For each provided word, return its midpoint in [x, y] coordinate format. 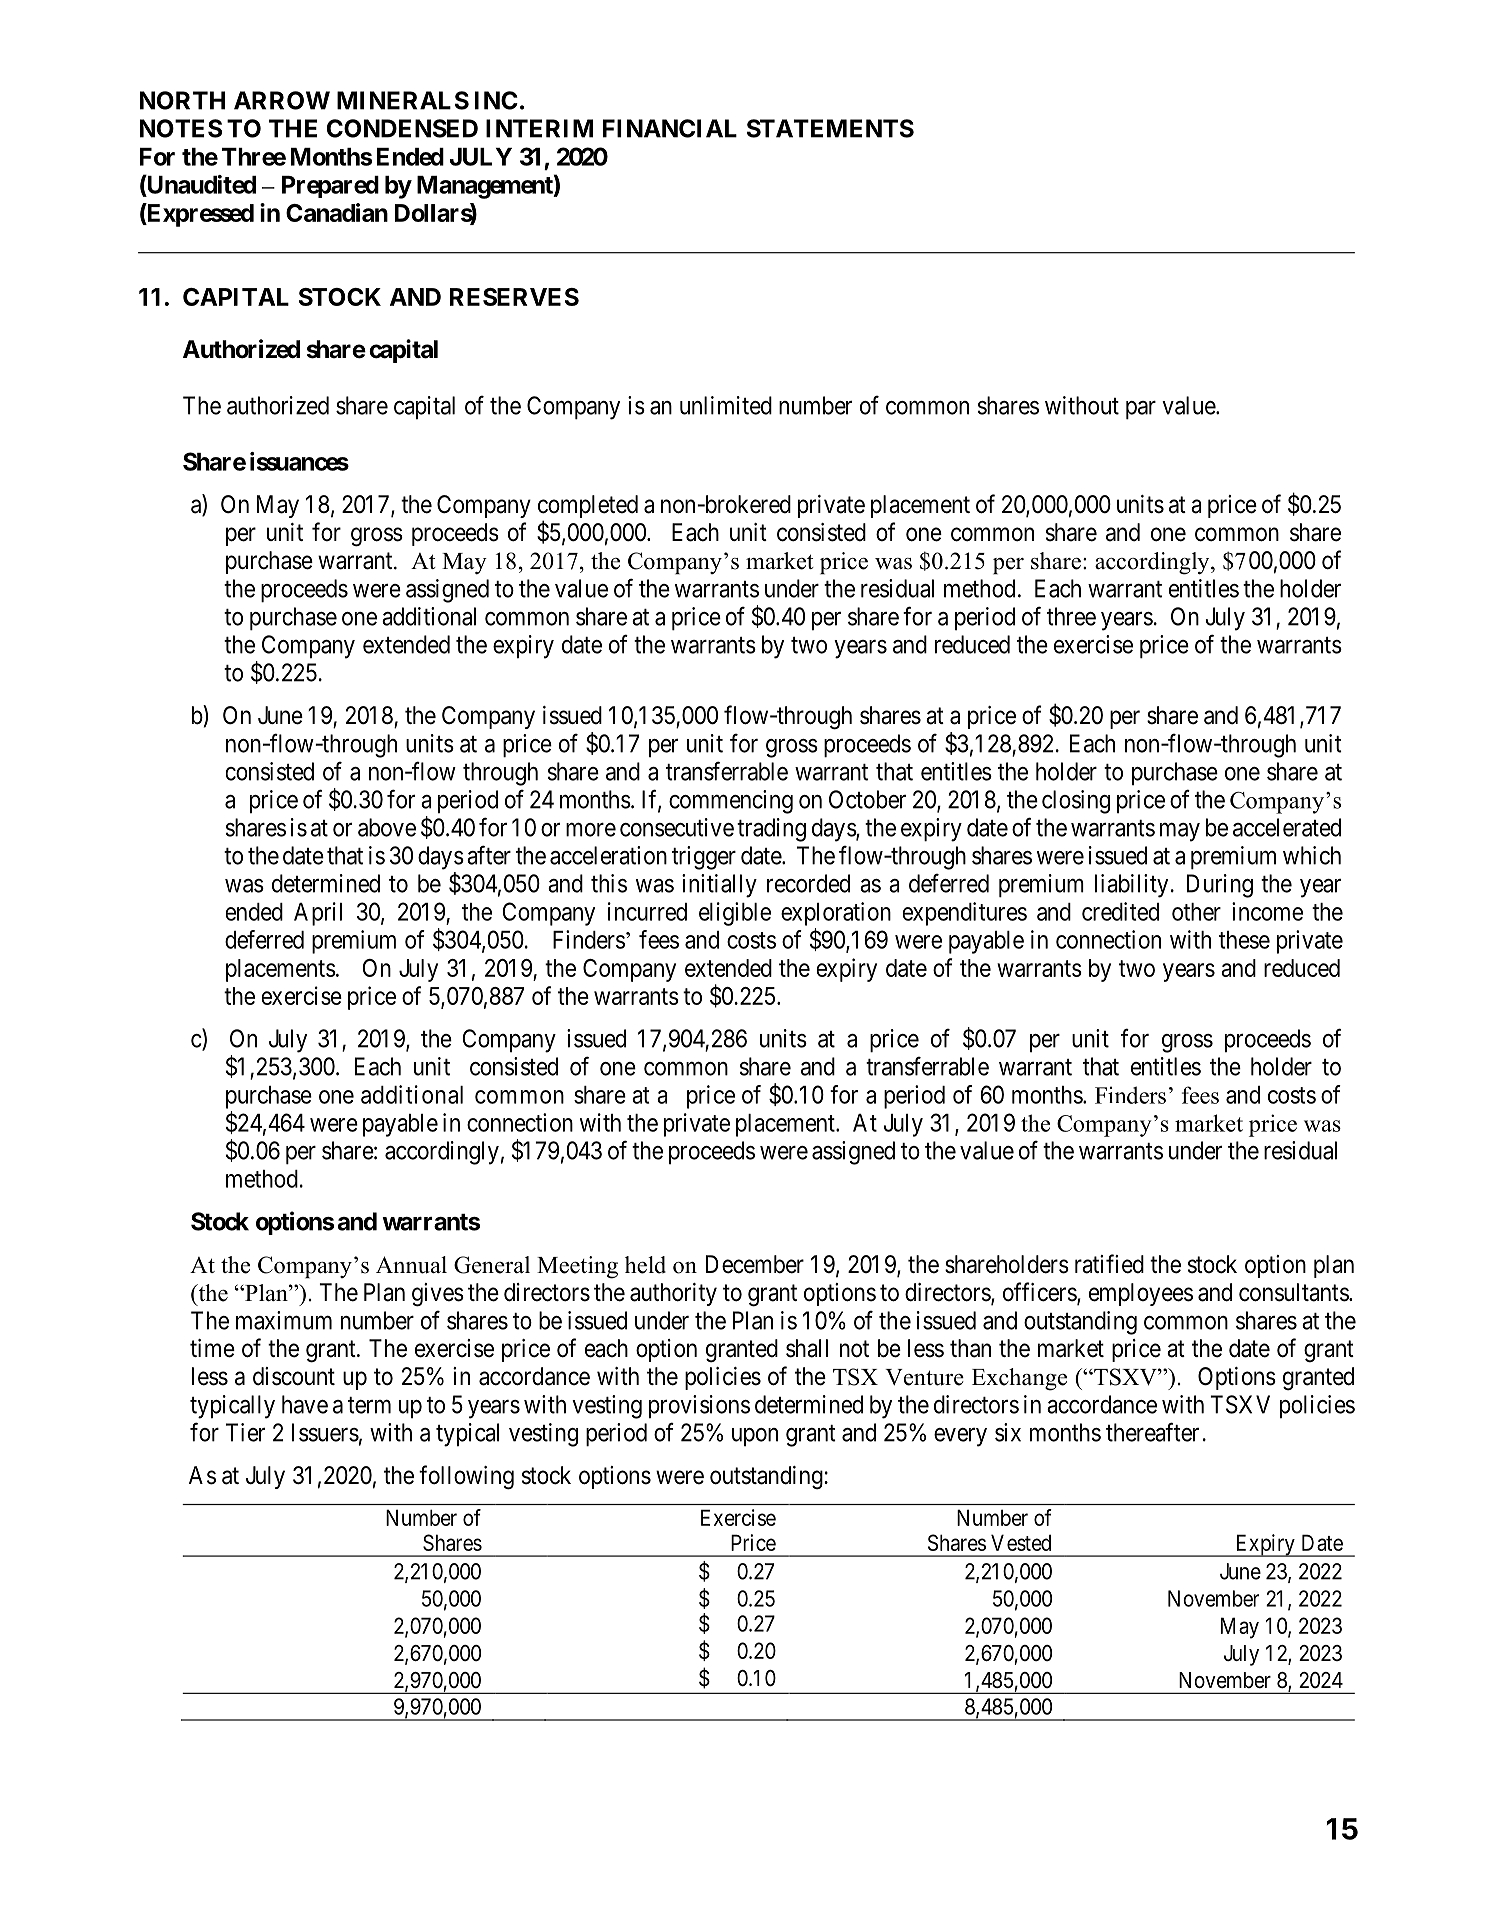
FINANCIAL [670, 128]
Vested [1021, 1542]
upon [755, 1437]
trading [771, 830]
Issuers [325, 1432]
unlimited [726, 405]
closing [1076, 802]
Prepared [330, 187]
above [387, 827]
